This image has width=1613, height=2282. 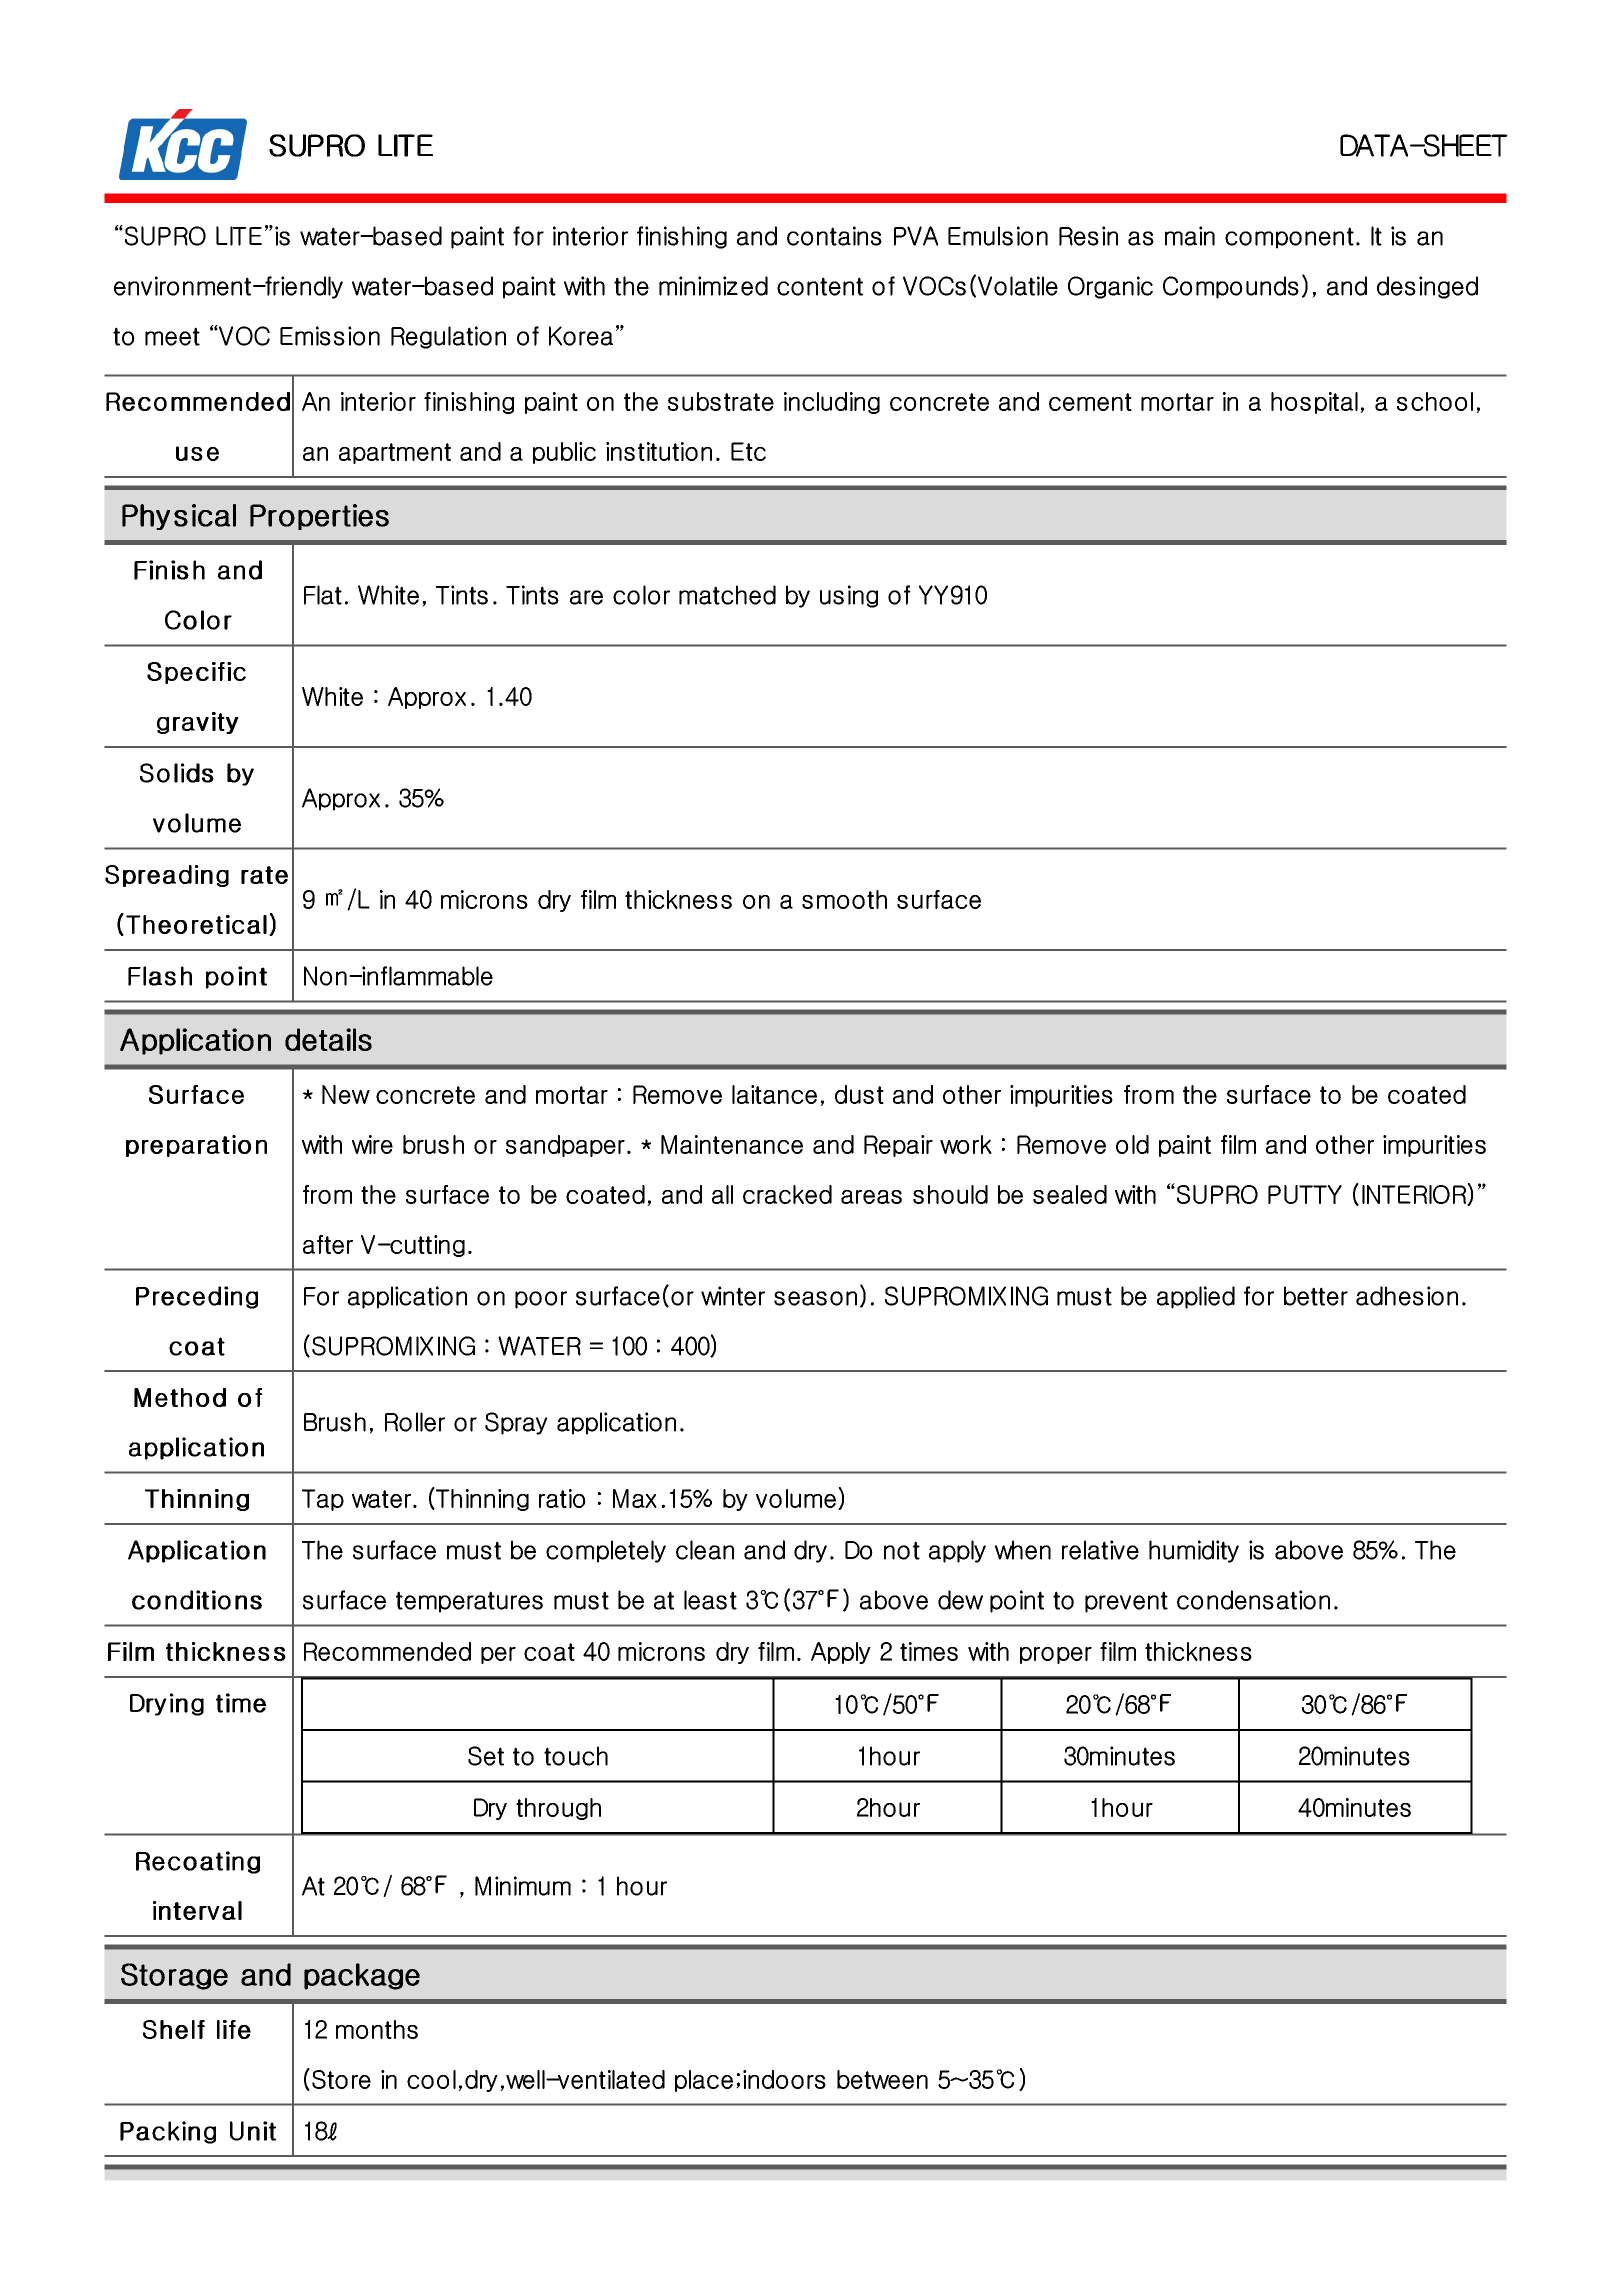 What do you see at coordinates (820, 286) in the image?
I see `content` at bounding box center [820, 286].
